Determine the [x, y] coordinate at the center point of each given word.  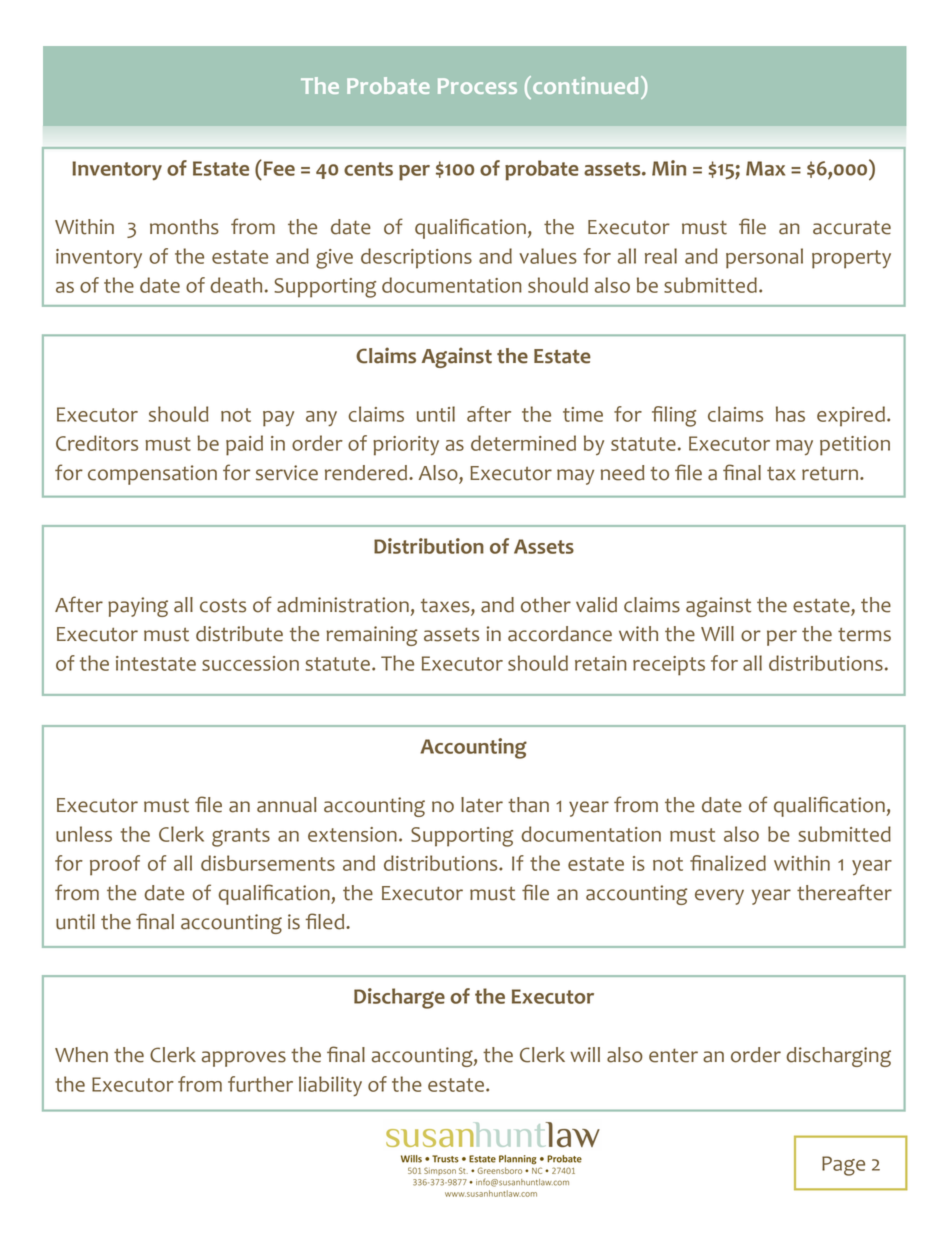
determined [523, 443]
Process [477, 86]
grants [241, 837]
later [482, 805]
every [719, 897]
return [830, 473]
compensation [152, 475]
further [260, 1084]
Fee [279, 168]
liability [330, 1086]
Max [765, 168]
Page [843, 1166]
